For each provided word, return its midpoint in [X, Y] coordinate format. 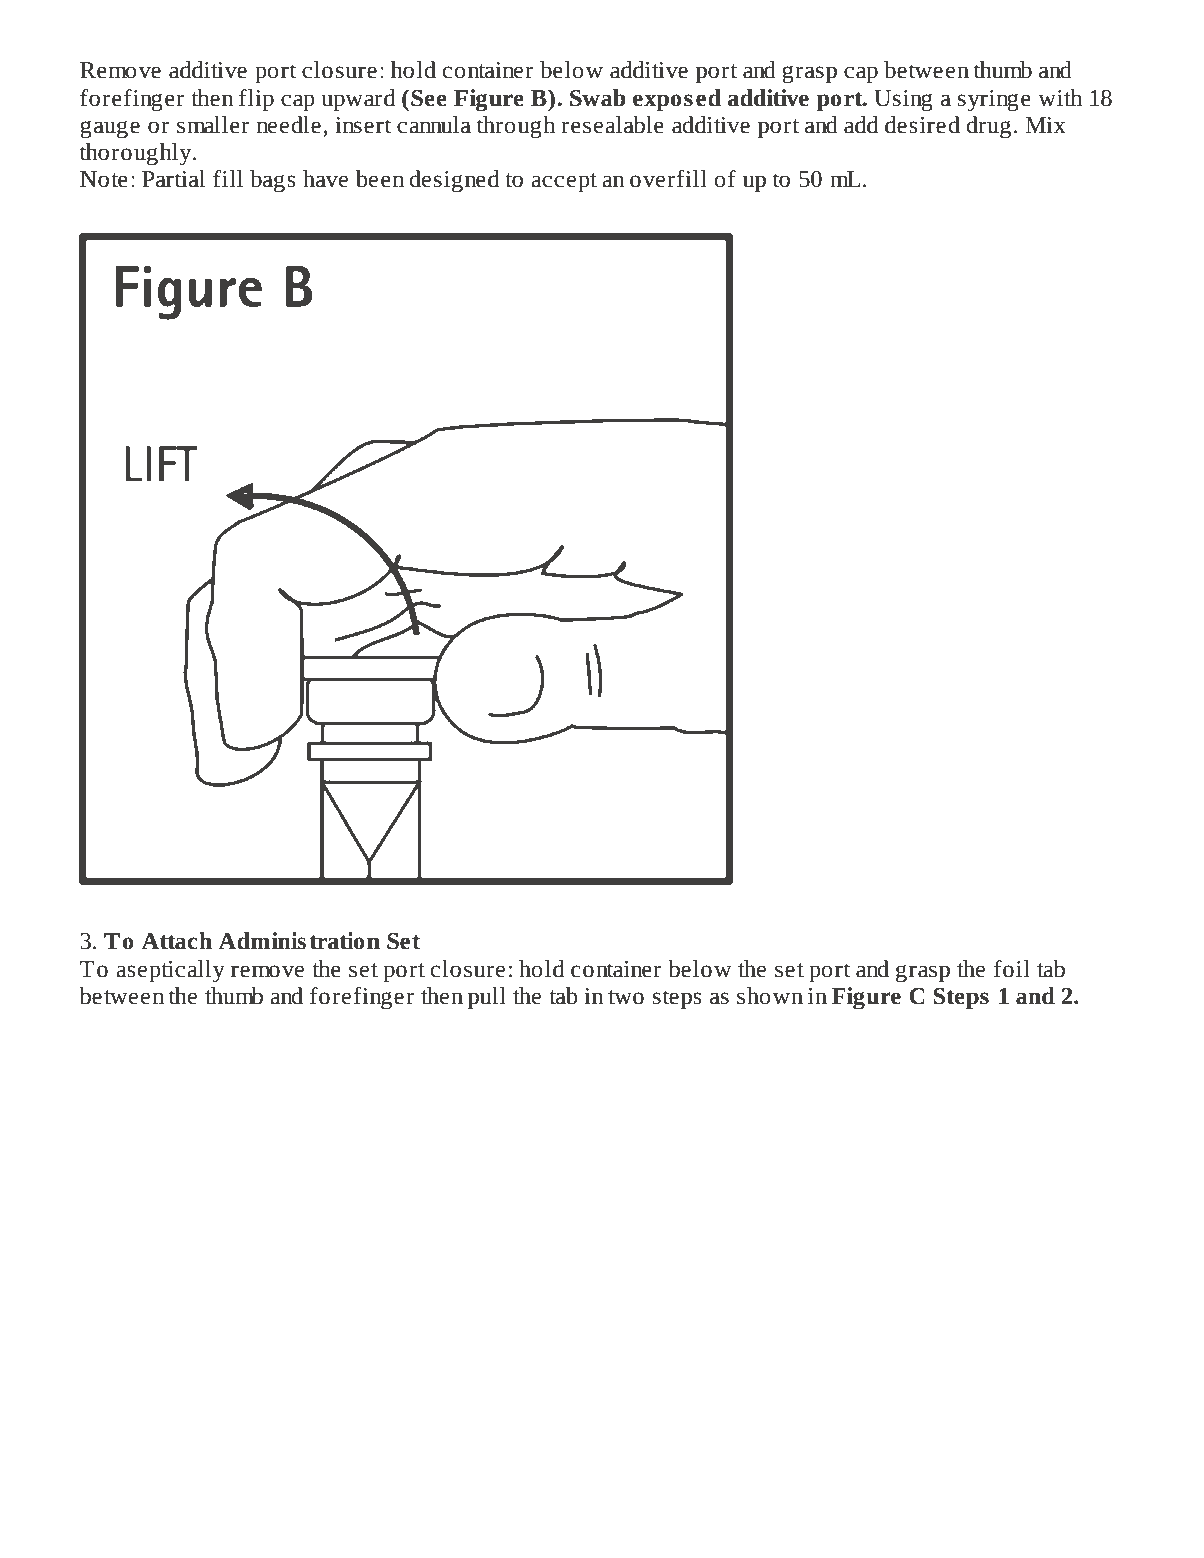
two [626, 997]
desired [922, 125]
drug [988, 127]
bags [273, 181]
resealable [613, 125]
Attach [176, 941]
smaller [213, 125]
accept [564, 182]
